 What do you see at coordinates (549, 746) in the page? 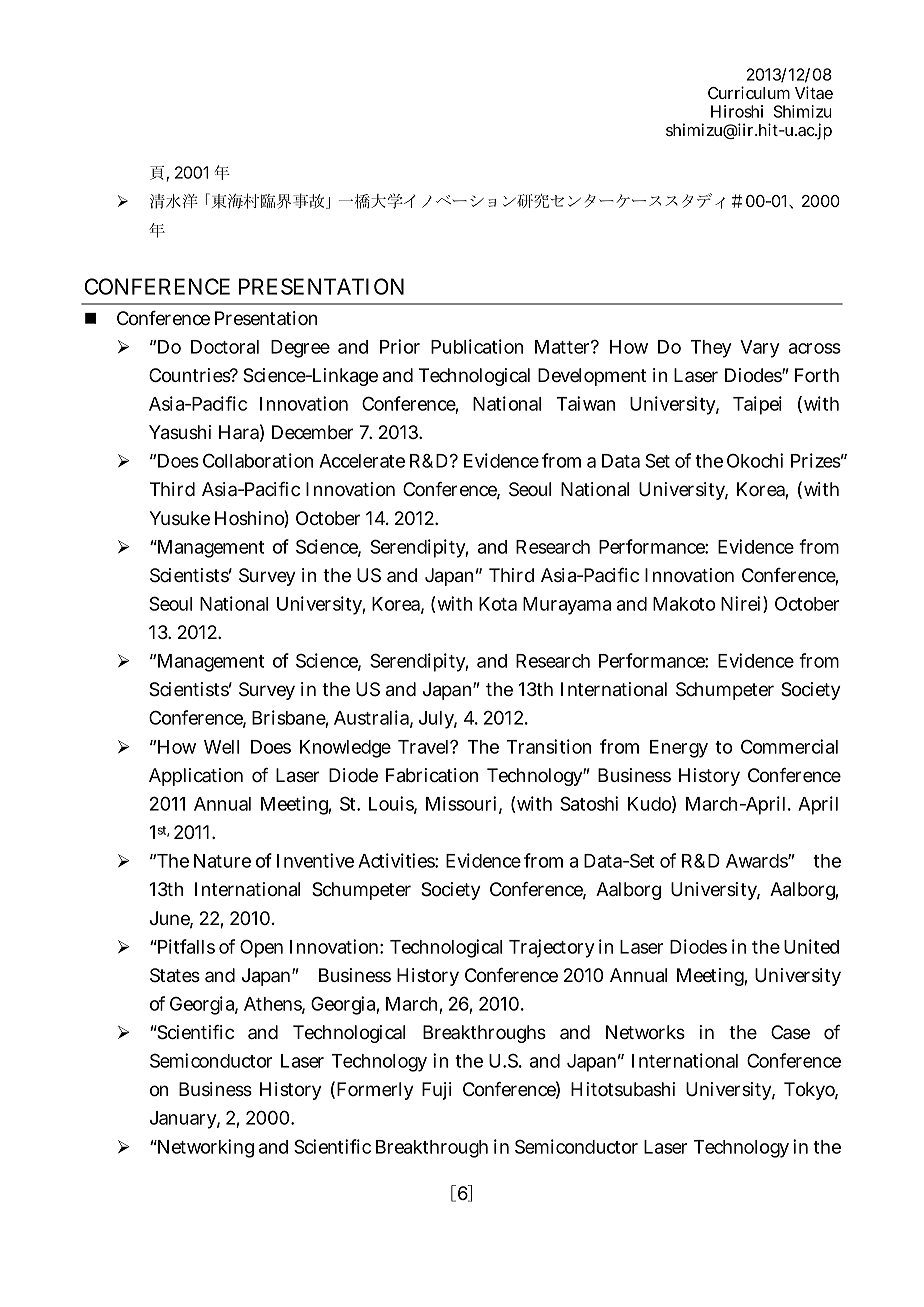
I see `Transition` at bounding box center [549, 746].
